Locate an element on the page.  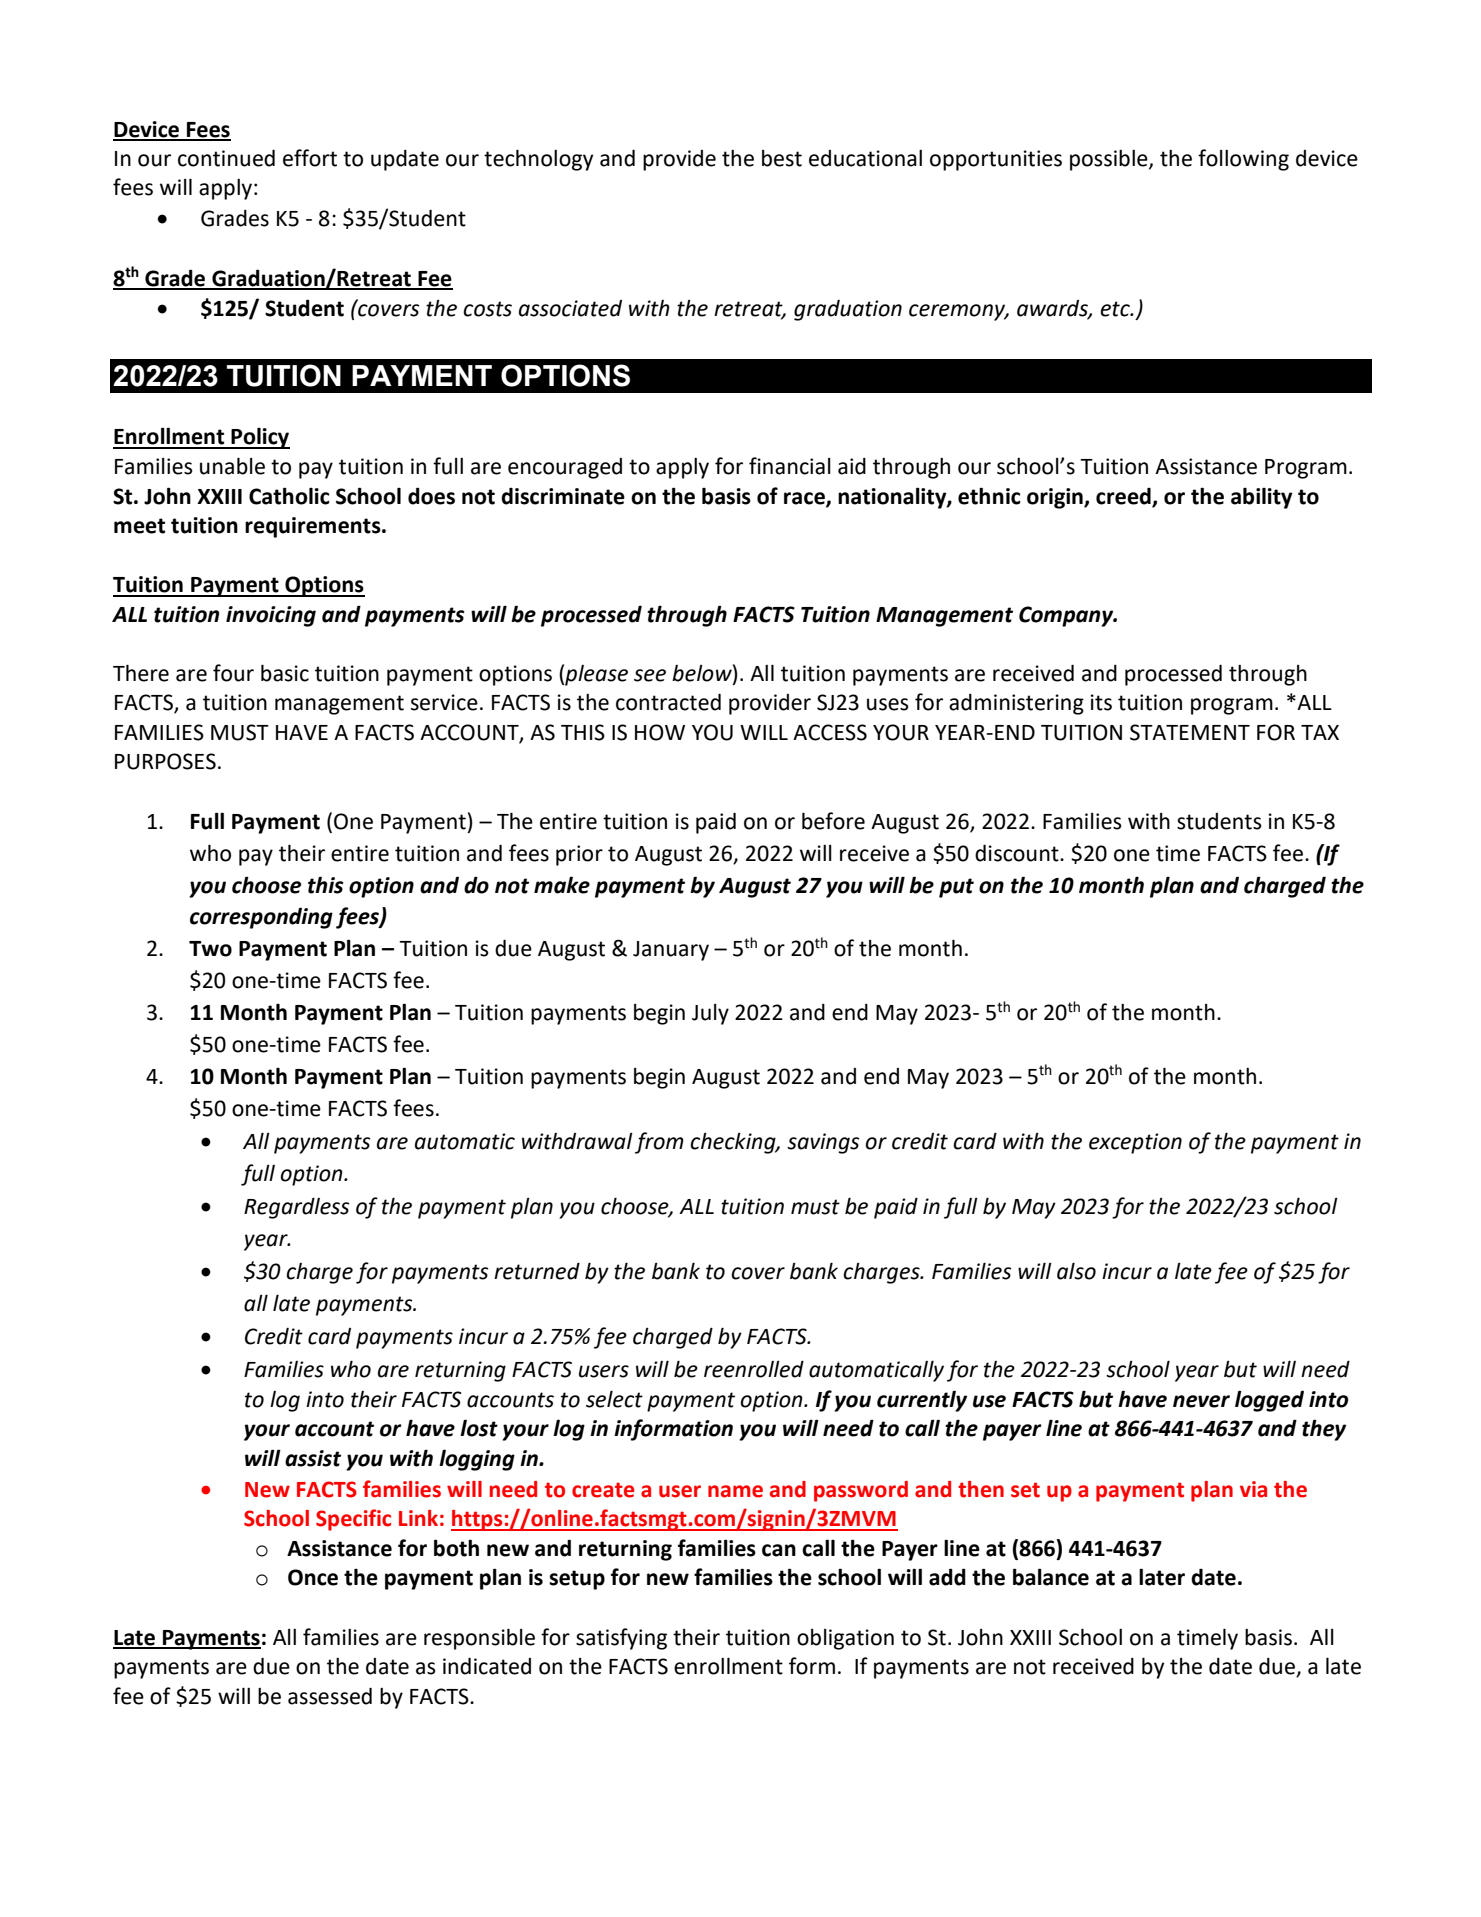
satisfying is located at coordinates (621, 1639).
